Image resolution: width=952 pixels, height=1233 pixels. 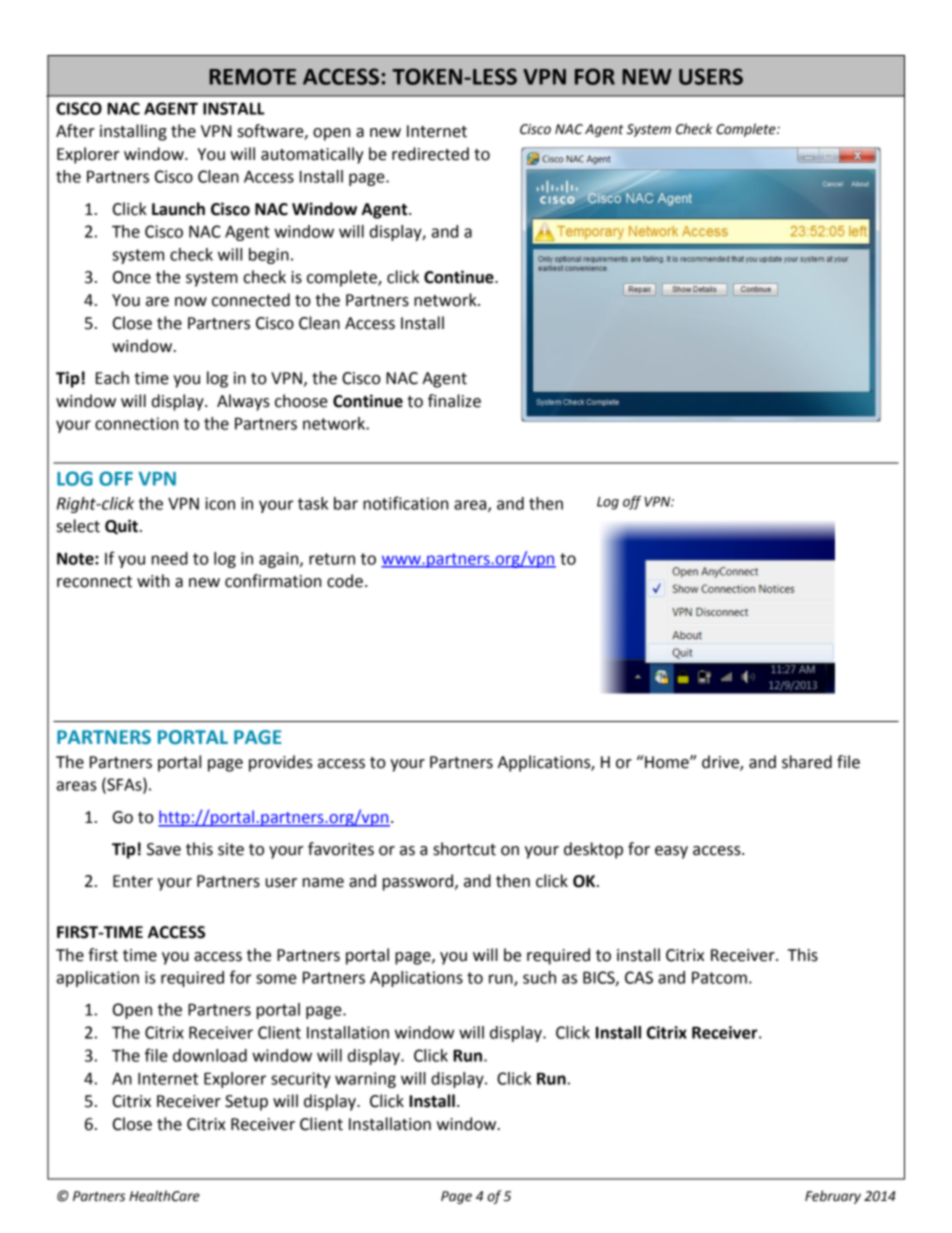 What do you see at coordinates (75, 131) in the document?
I see `After` at bounding box center [75, 131].
